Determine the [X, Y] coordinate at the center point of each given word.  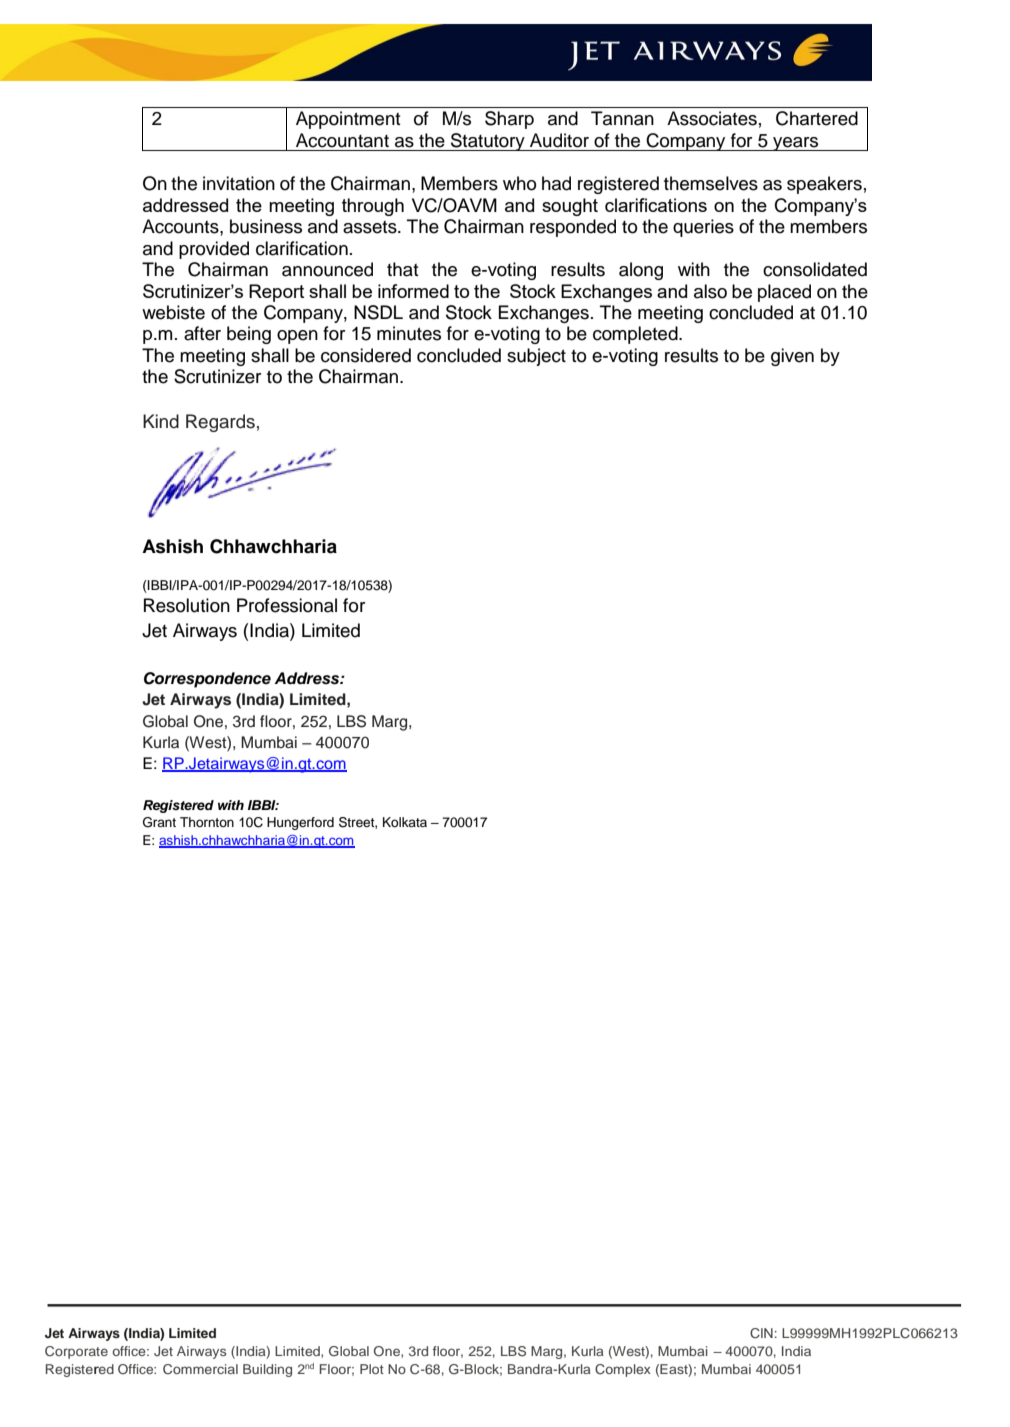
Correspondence [207, 680]
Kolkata [405, 822]
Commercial [200, 1369]
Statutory [488, 142]
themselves [711, 183]
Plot [372, 1369]
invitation [239, 183]
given [792, 357]
